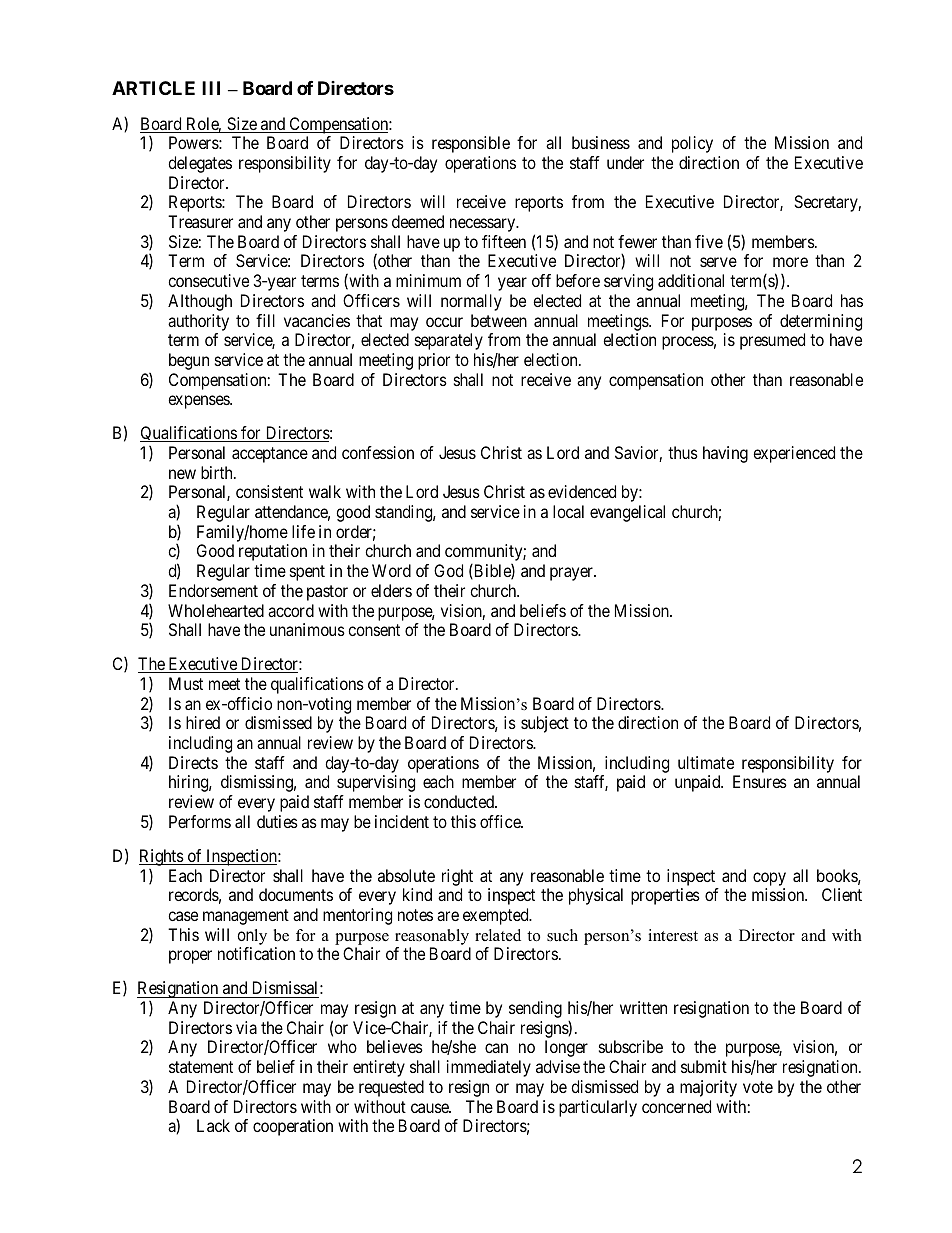 This document has height=1233, width=952. What do you see at coordinates (213, 1125) in the document?
I see `Lack` at bounding box center [213, 1125].
